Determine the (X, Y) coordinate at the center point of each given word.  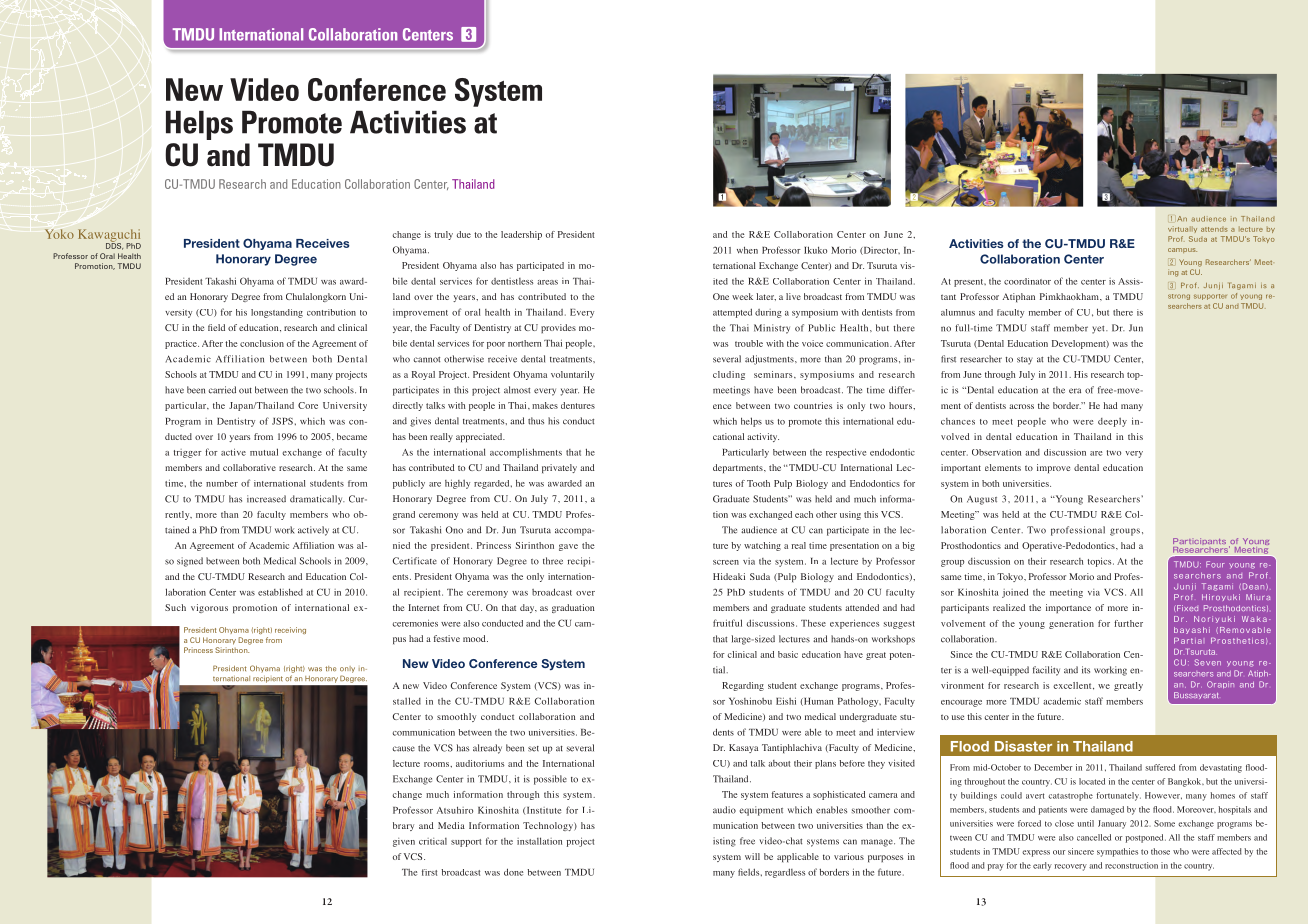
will (752, 856)
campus (1182, 250)
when (747, 250)
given (404, 842)
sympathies (1117, 852)
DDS (114, 245)
